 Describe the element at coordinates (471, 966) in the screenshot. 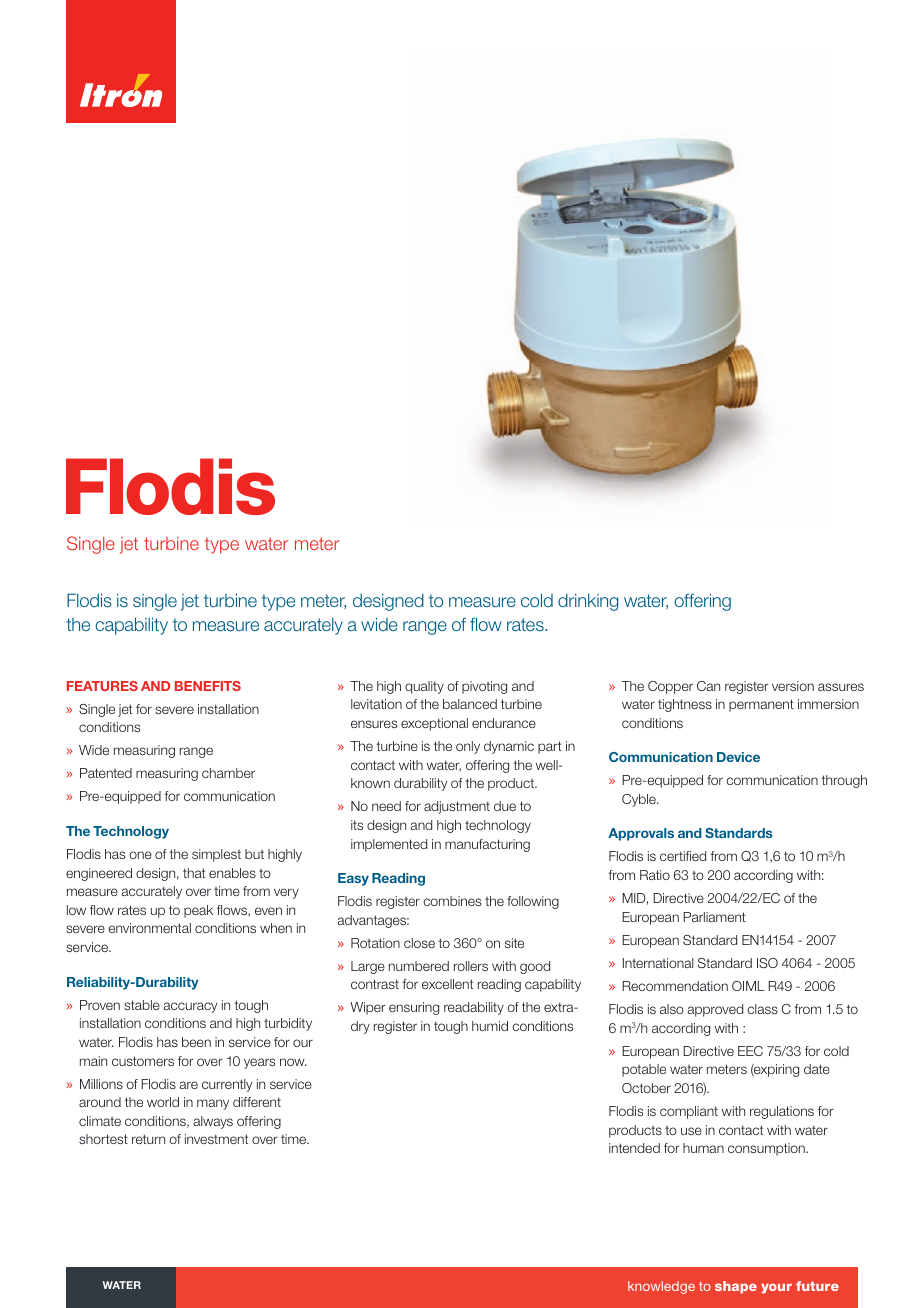

I see `rollers` at that location.
